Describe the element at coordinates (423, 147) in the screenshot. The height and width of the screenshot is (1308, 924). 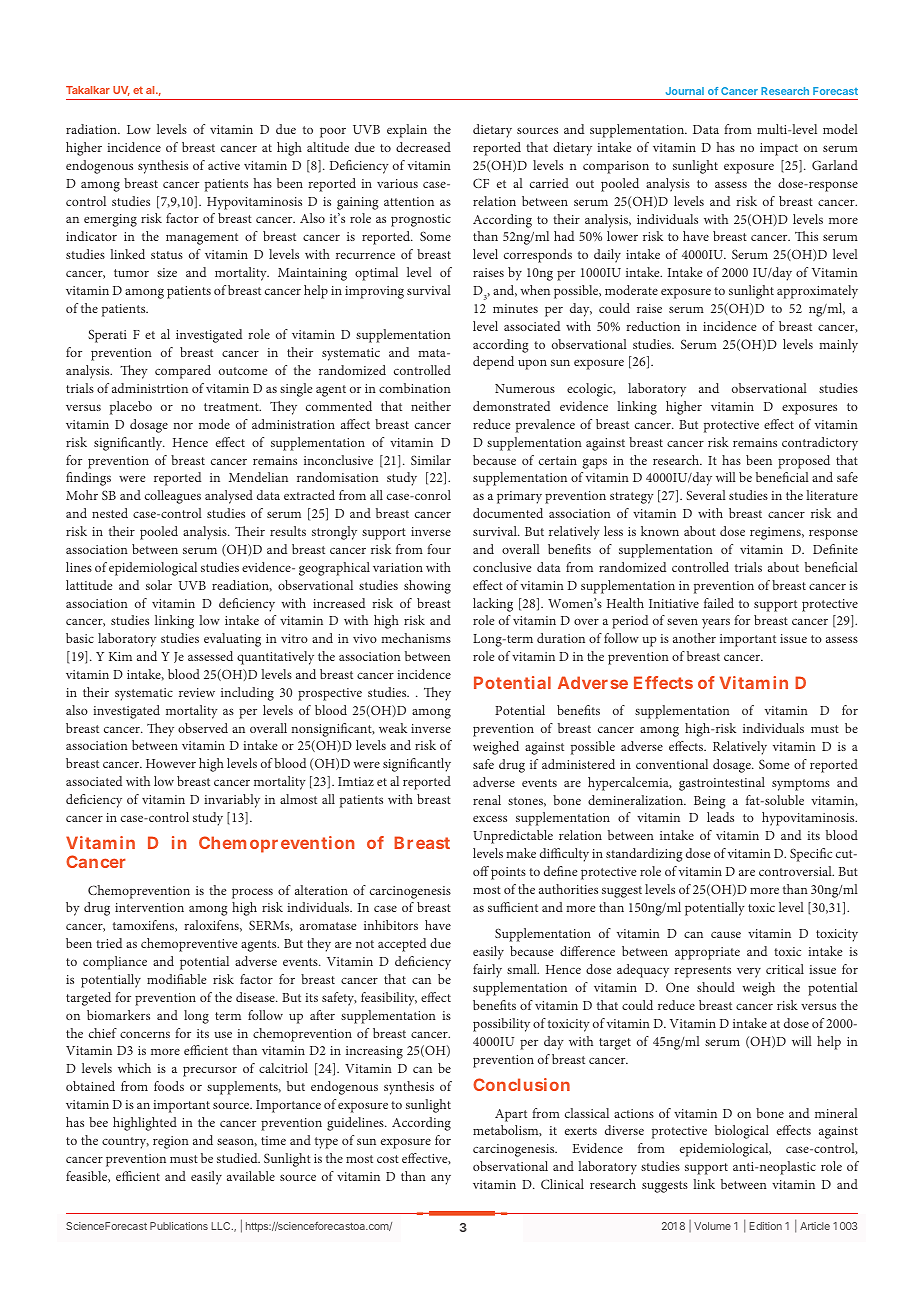
I see `decreased` at that location.
